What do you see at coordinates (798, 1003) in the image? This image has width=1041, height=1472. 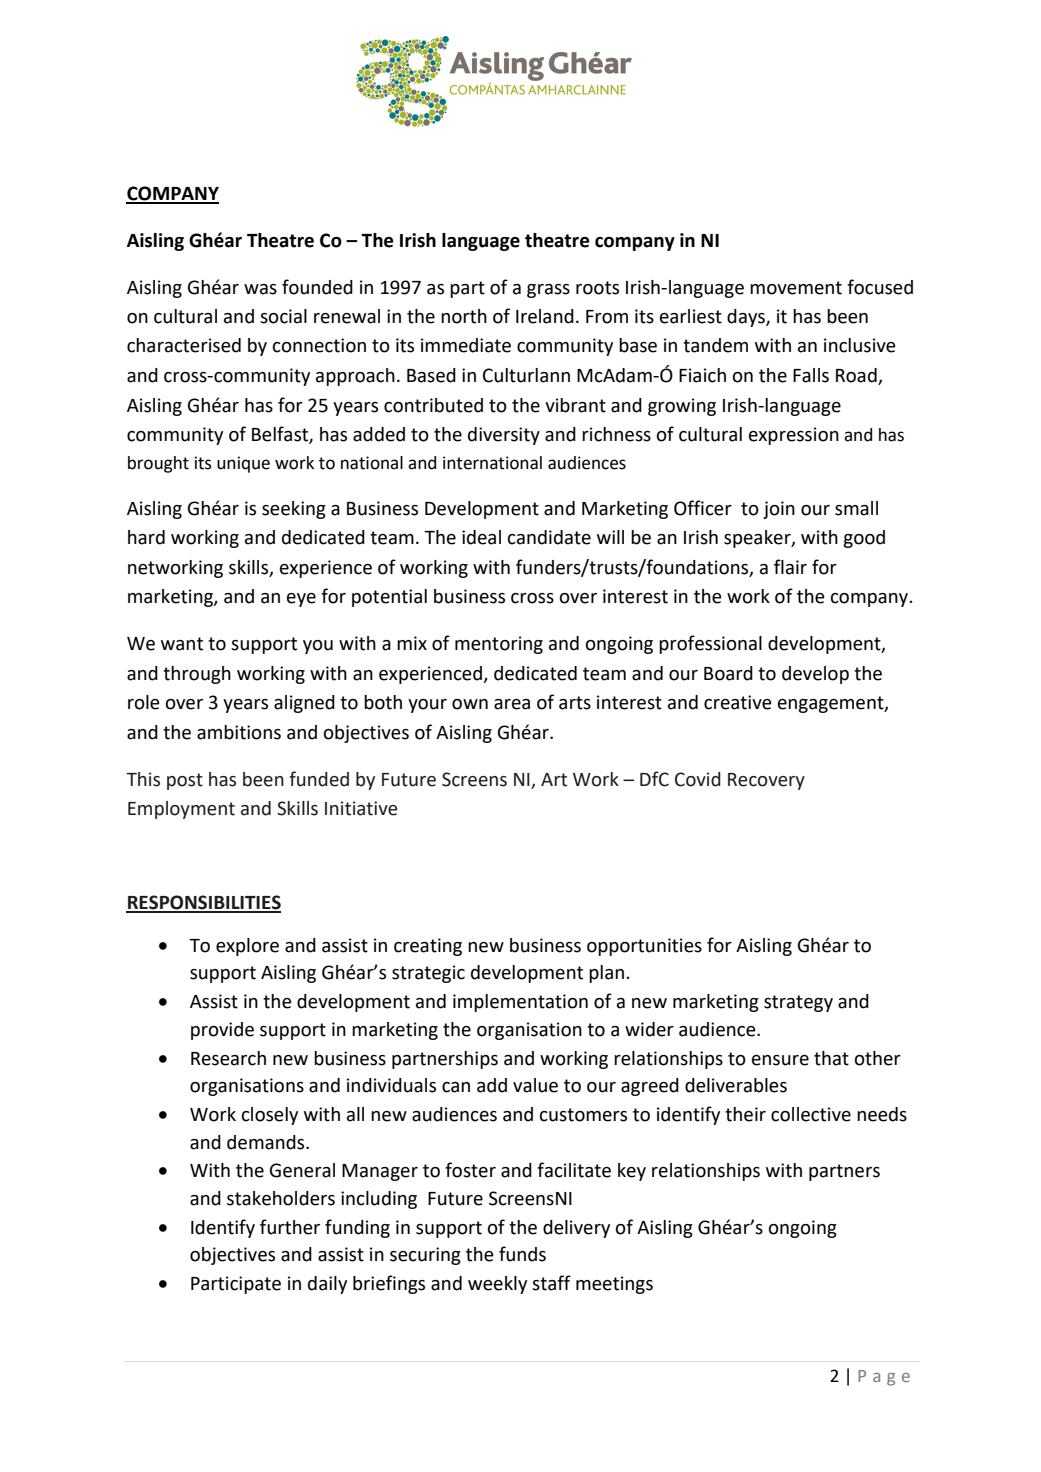 I see `strategy` at bounding box center [798, 1003].
